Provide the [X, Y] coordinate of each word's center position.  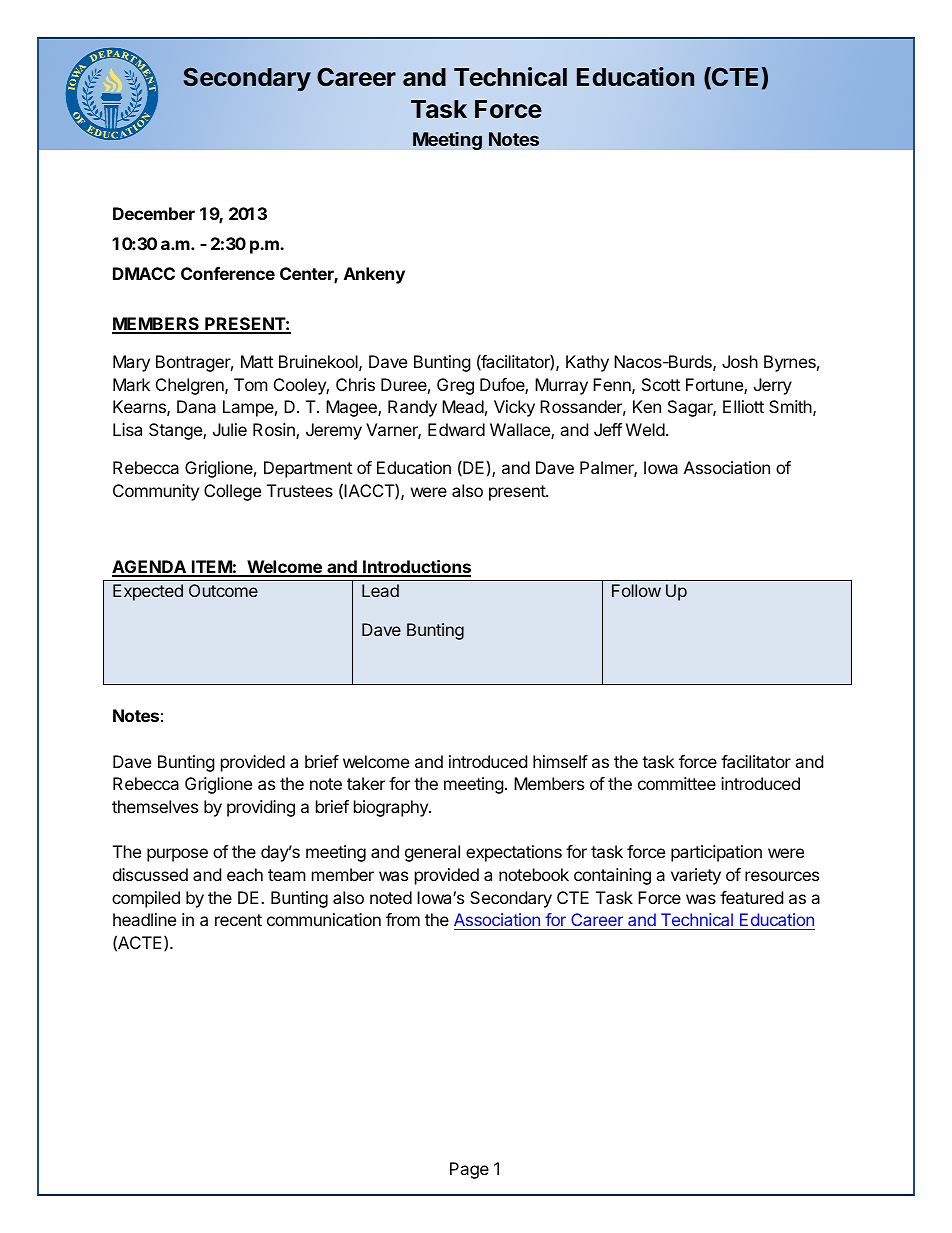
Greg [455, 386]
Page [469, 1170]
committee [677, 783]
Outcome [223, 590]
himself [560, 761]
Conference [228, 273]
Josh [740, 361]
